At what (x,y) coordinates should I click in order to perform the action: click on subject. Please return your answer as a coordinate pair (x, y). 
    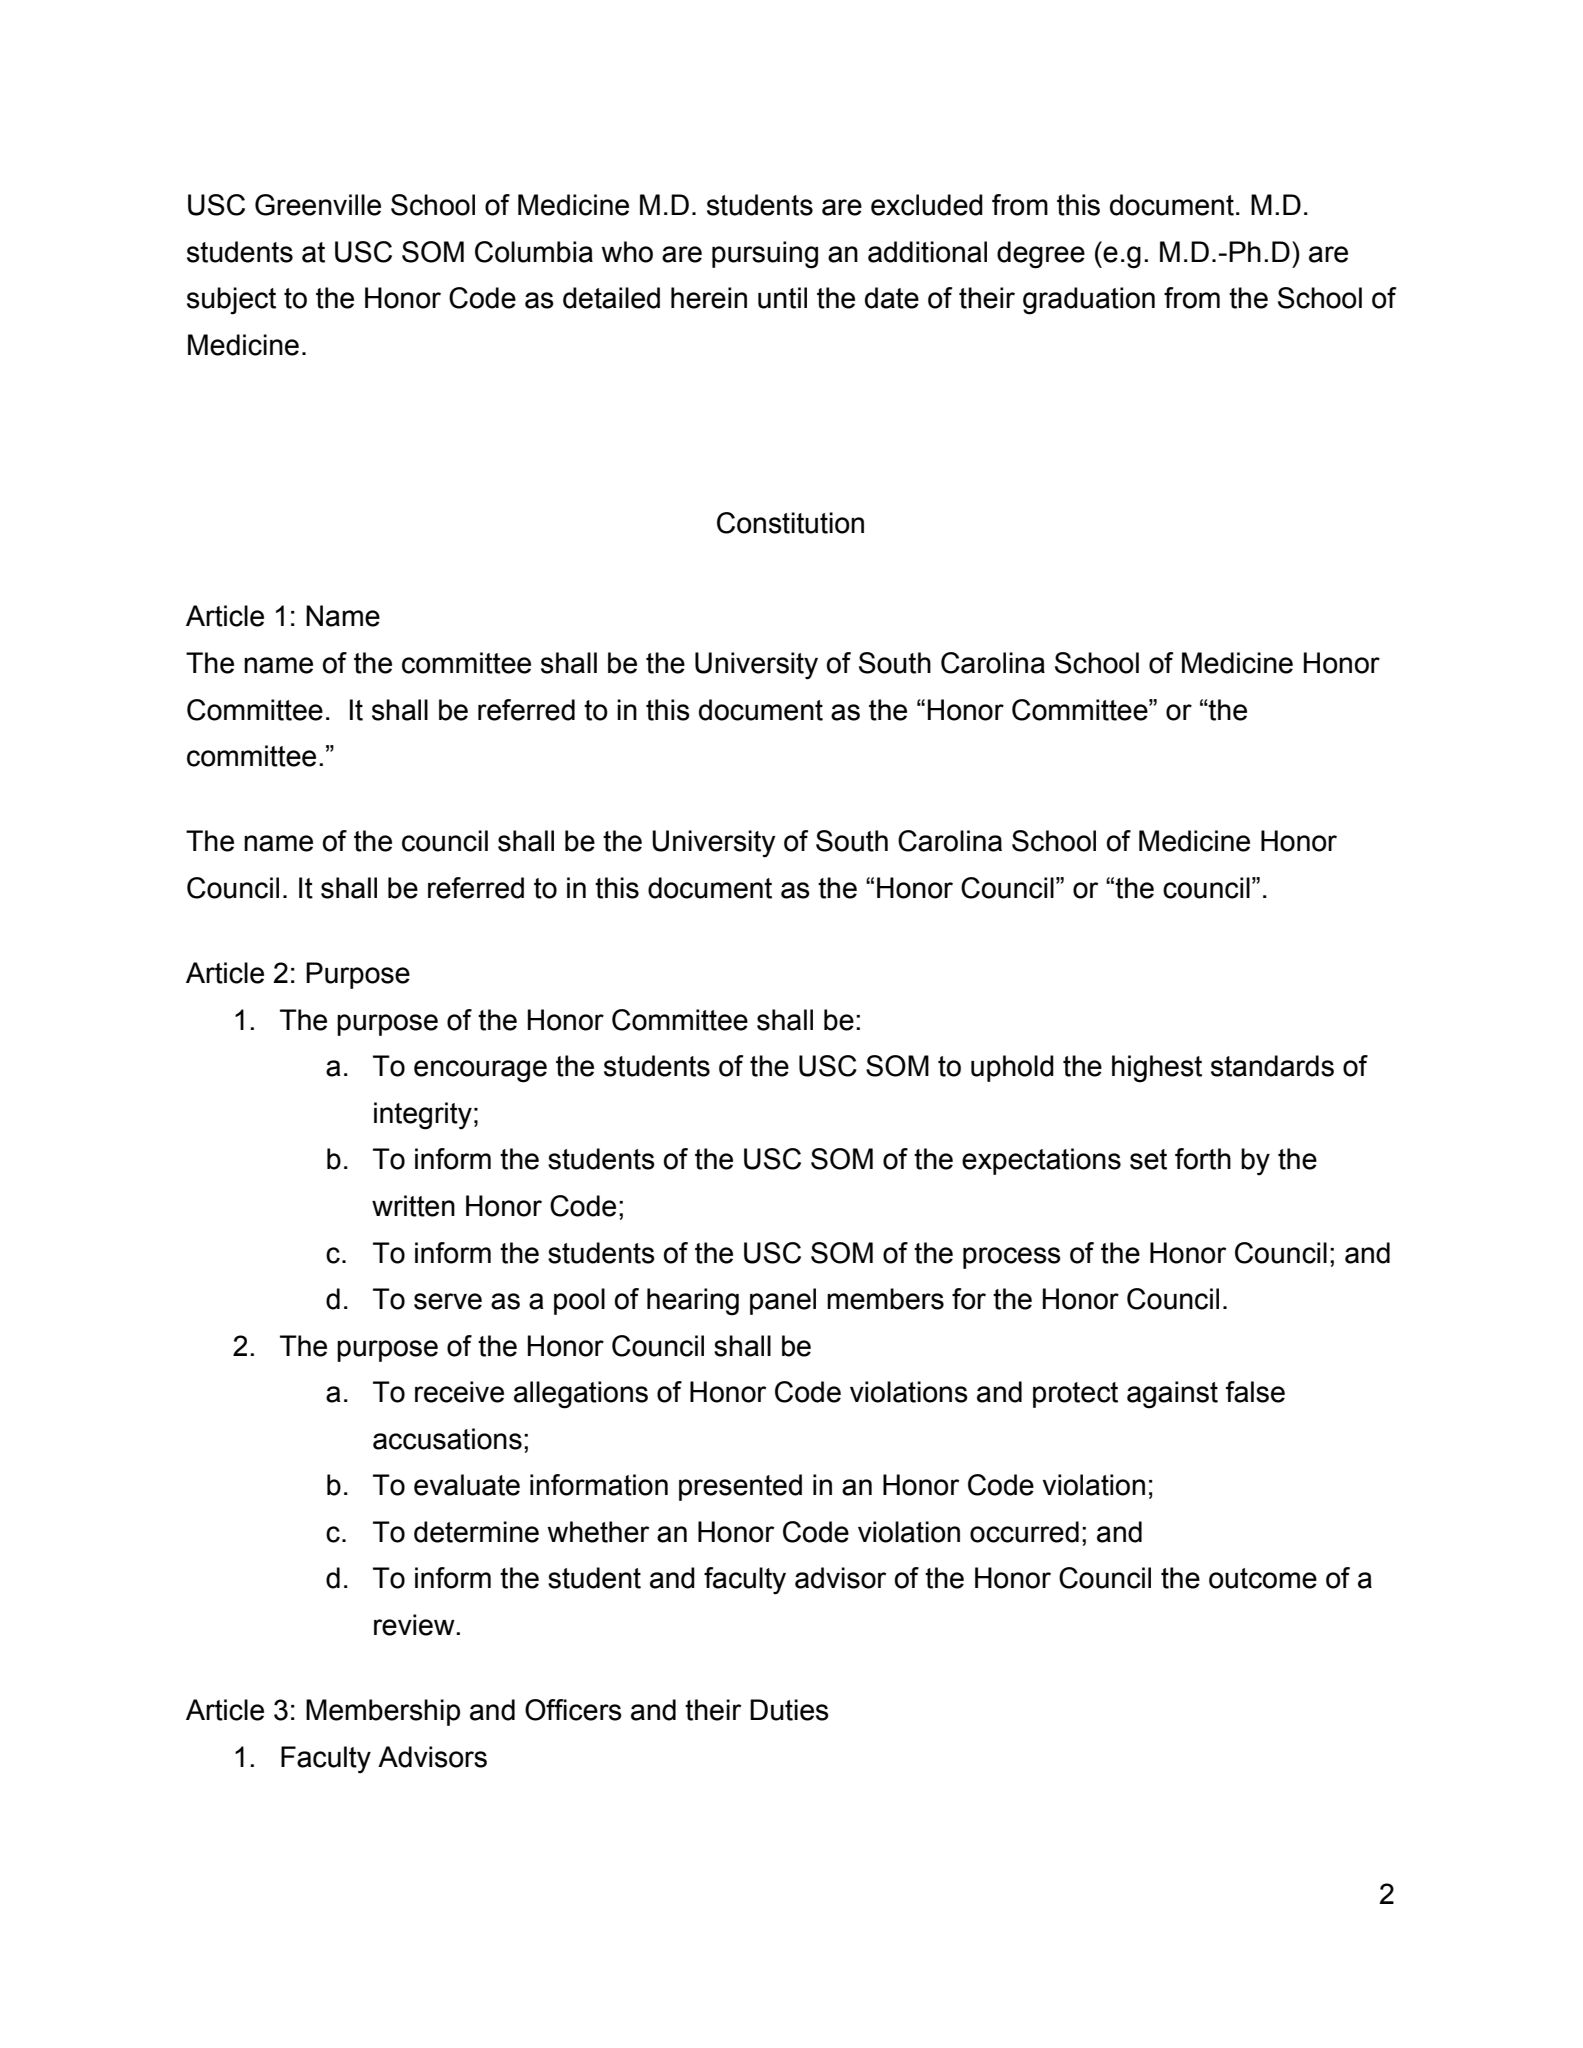
    Looking at the image, I should click on (231, 301).
